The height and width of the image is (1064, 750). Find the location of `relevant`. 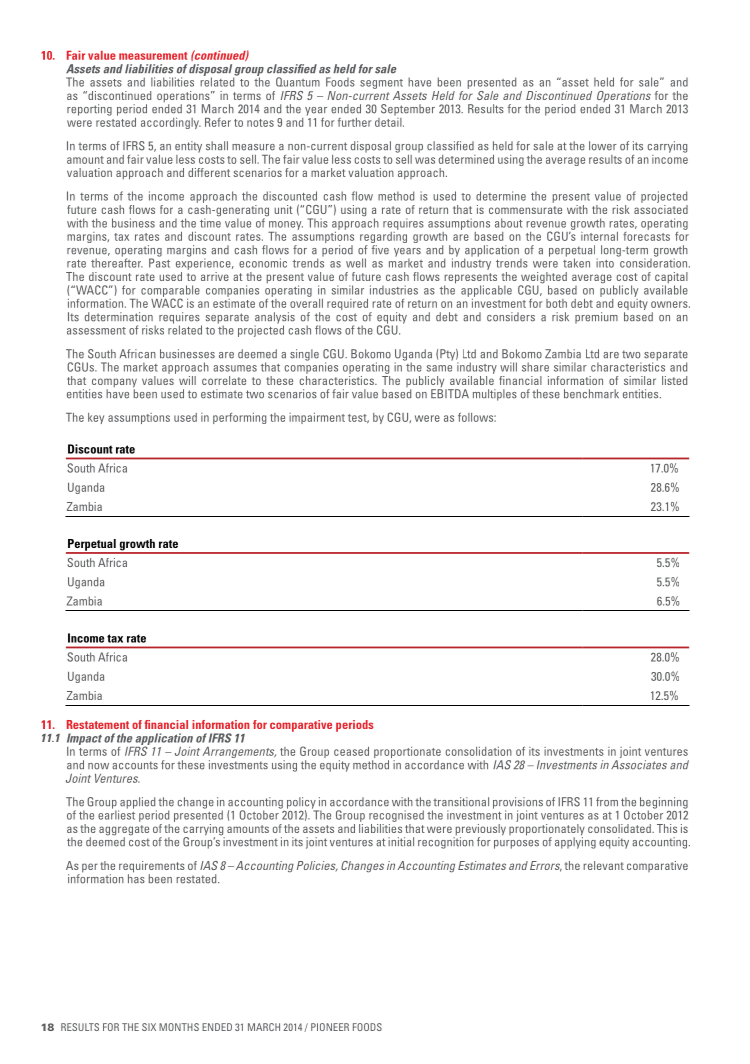

relevant is located at coordinates (603, 865).
